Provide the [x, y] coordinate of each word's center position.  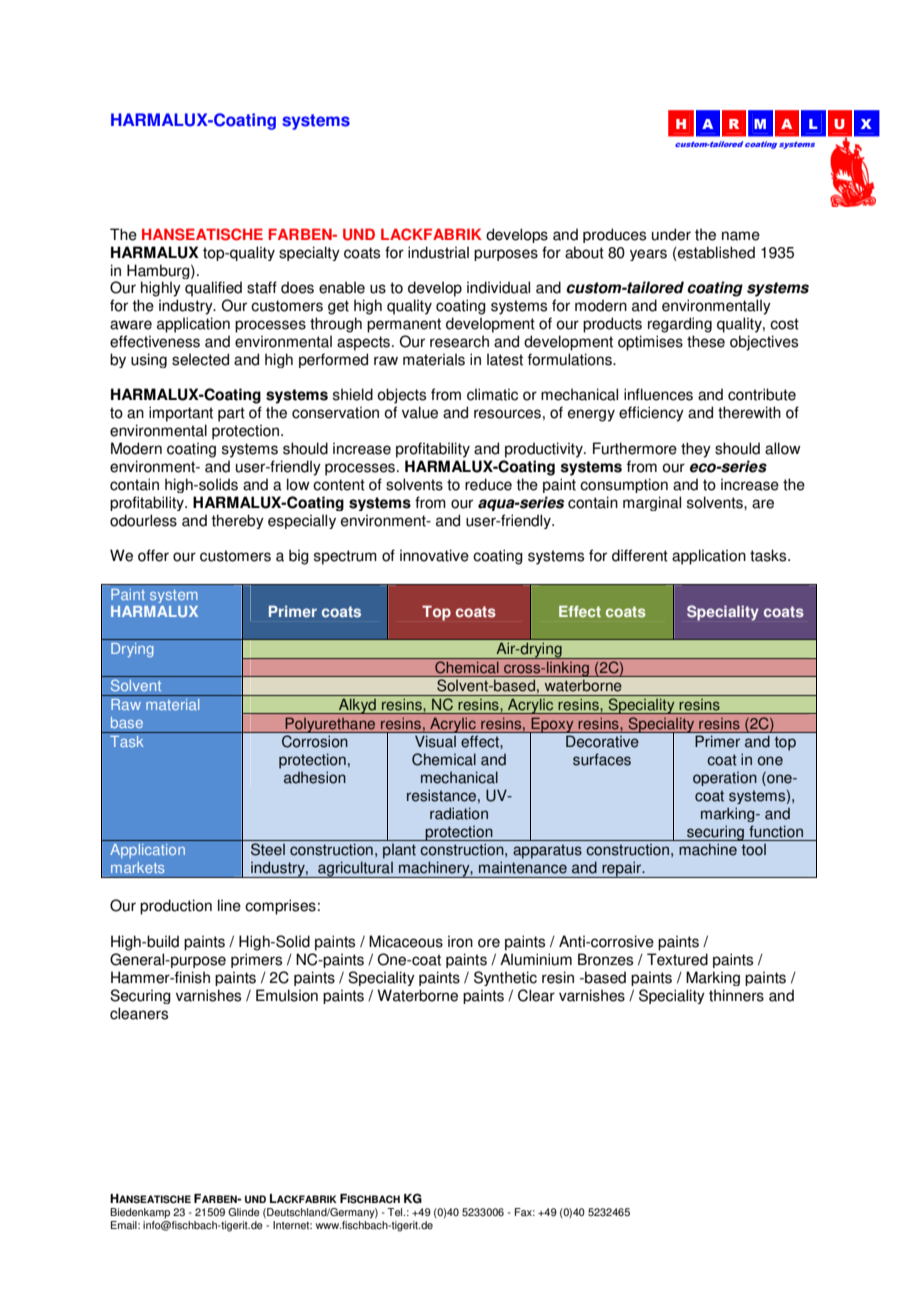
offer [153, 555]
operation [725, 779]
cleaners [139, 1013]
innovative [434, 555]
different [640, 555]
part [231, 414]
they [696, 450]
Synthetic [505, 978]
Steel [268, 849]
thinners [736, 995]
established [715, 252]
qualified [213, 289]
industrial [438, 252]
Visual [435, 741]
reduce [488, 484]
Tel [396, 1212]
